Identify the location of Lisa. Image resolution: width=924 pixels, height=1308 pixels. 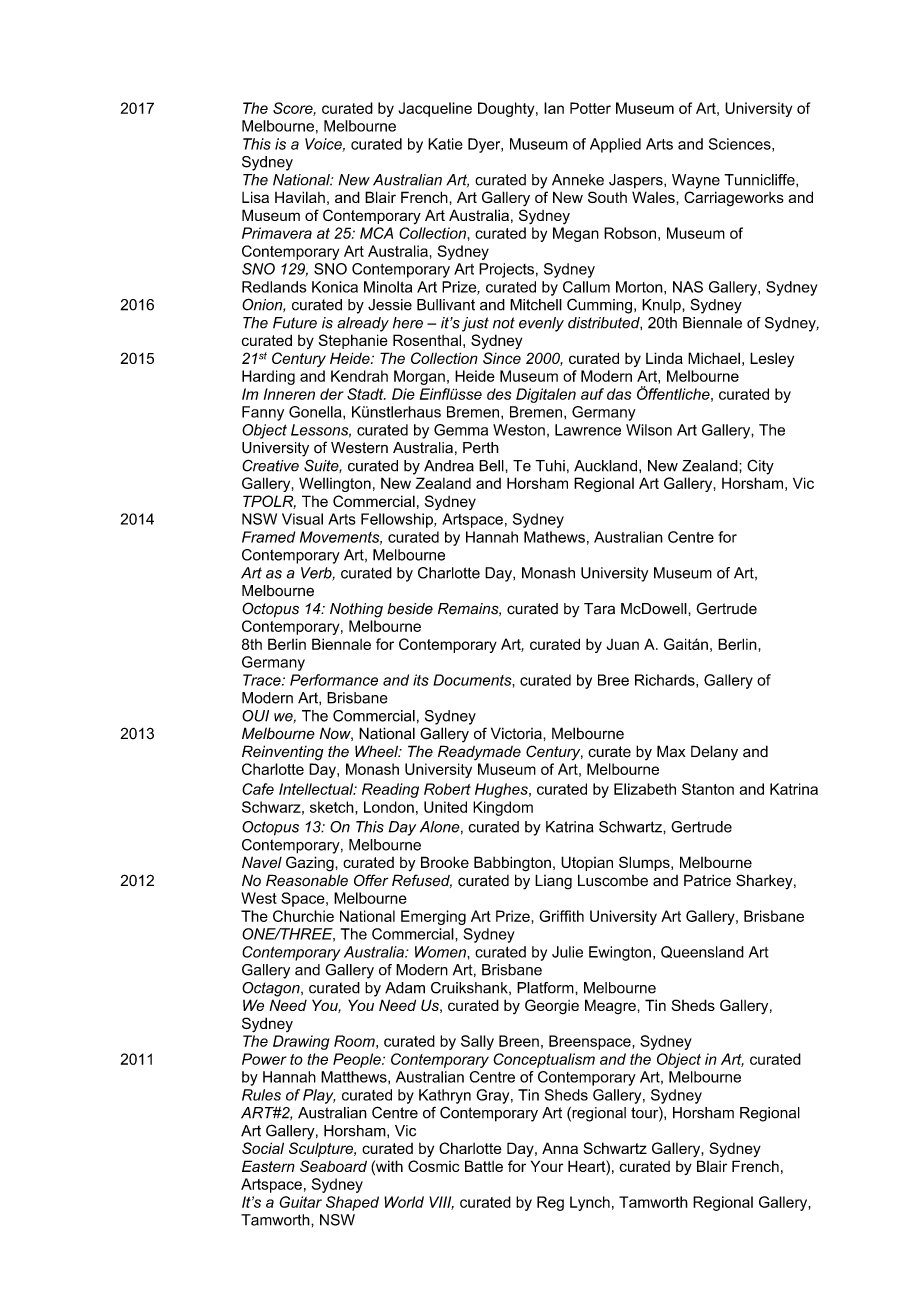
(255, 197).
